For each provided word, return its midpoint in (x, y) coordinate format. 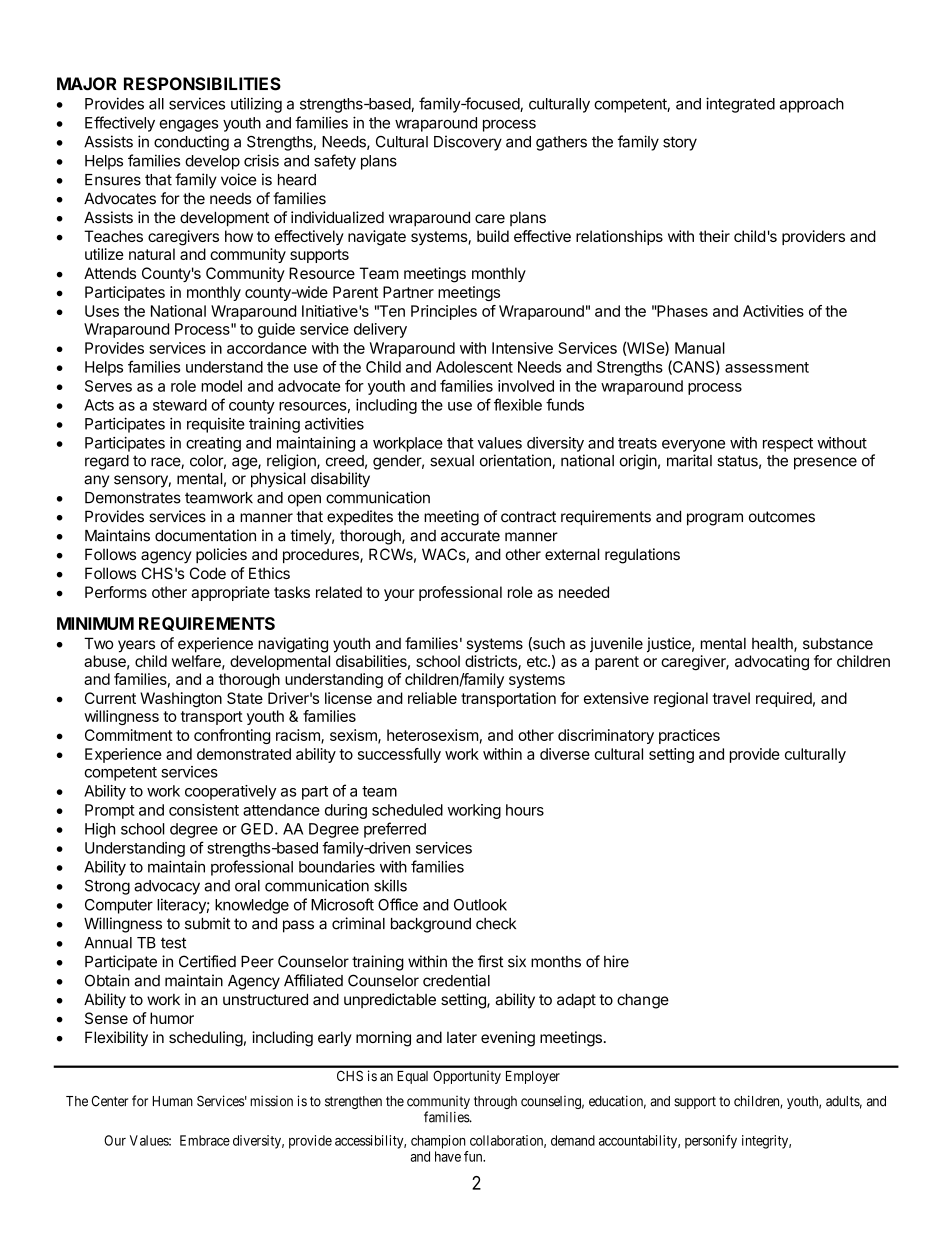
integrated (740, 105)
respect (788, 445)
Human (173, 1101)
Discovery (468, 143)
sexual (452, 461)
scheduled (407, 810)
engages (188, 126)
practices (689, 736)
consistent (204, 810)
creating (213, 444)
